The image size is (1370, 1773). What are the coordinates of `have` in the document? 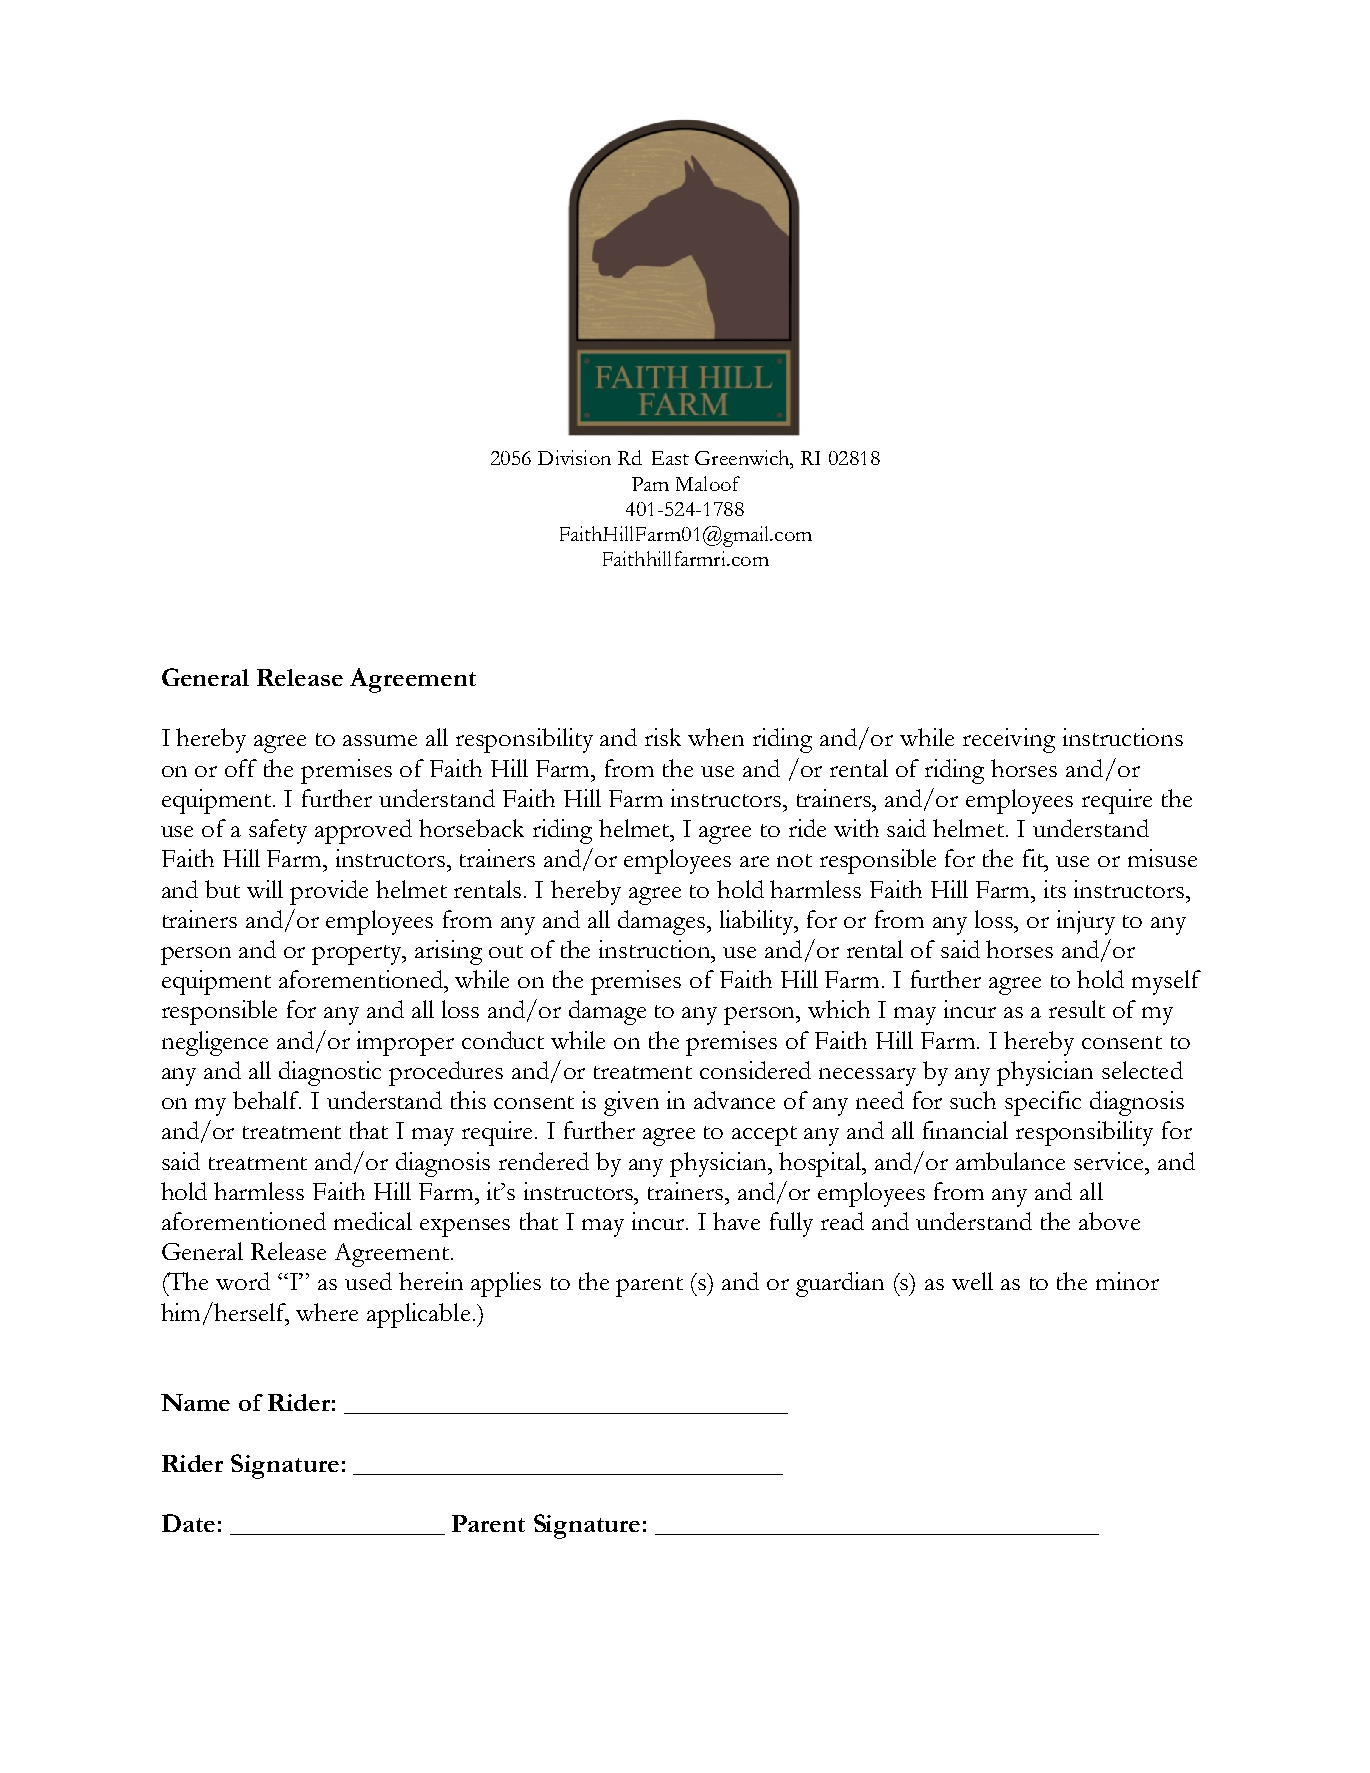 It's located at (736, 1221).
